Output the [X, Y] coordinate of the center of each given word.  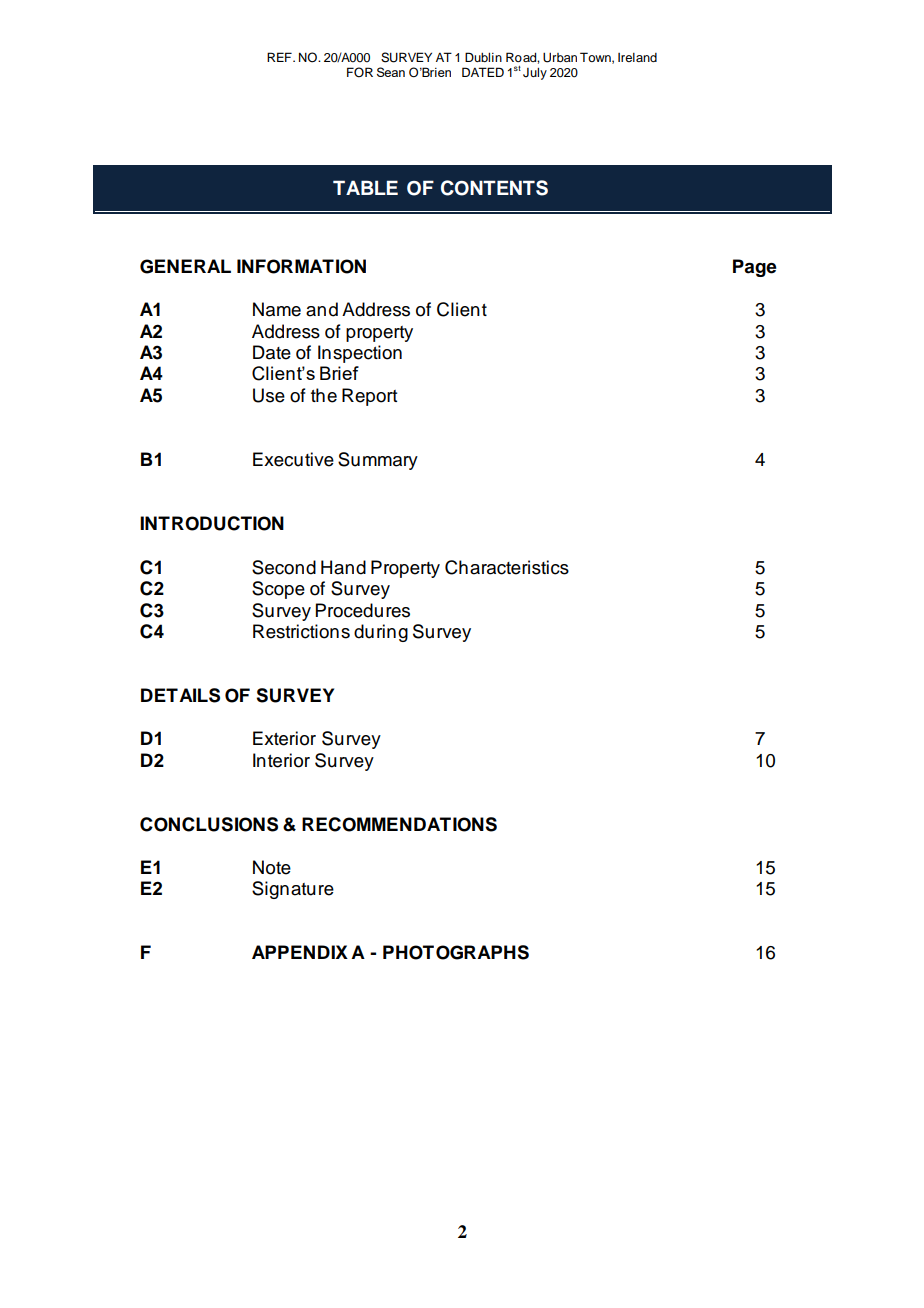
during [381, 633]
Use [269, 395]
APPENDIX [300, 952]
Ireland [637, 57]
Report [369, 397]
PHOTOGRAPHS [456, 952]
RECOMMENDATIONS [399, 824]
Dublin [483, 57]
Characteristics [507, 567]
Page [755, 268]
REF [280, 57]
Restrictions [301, 631]
